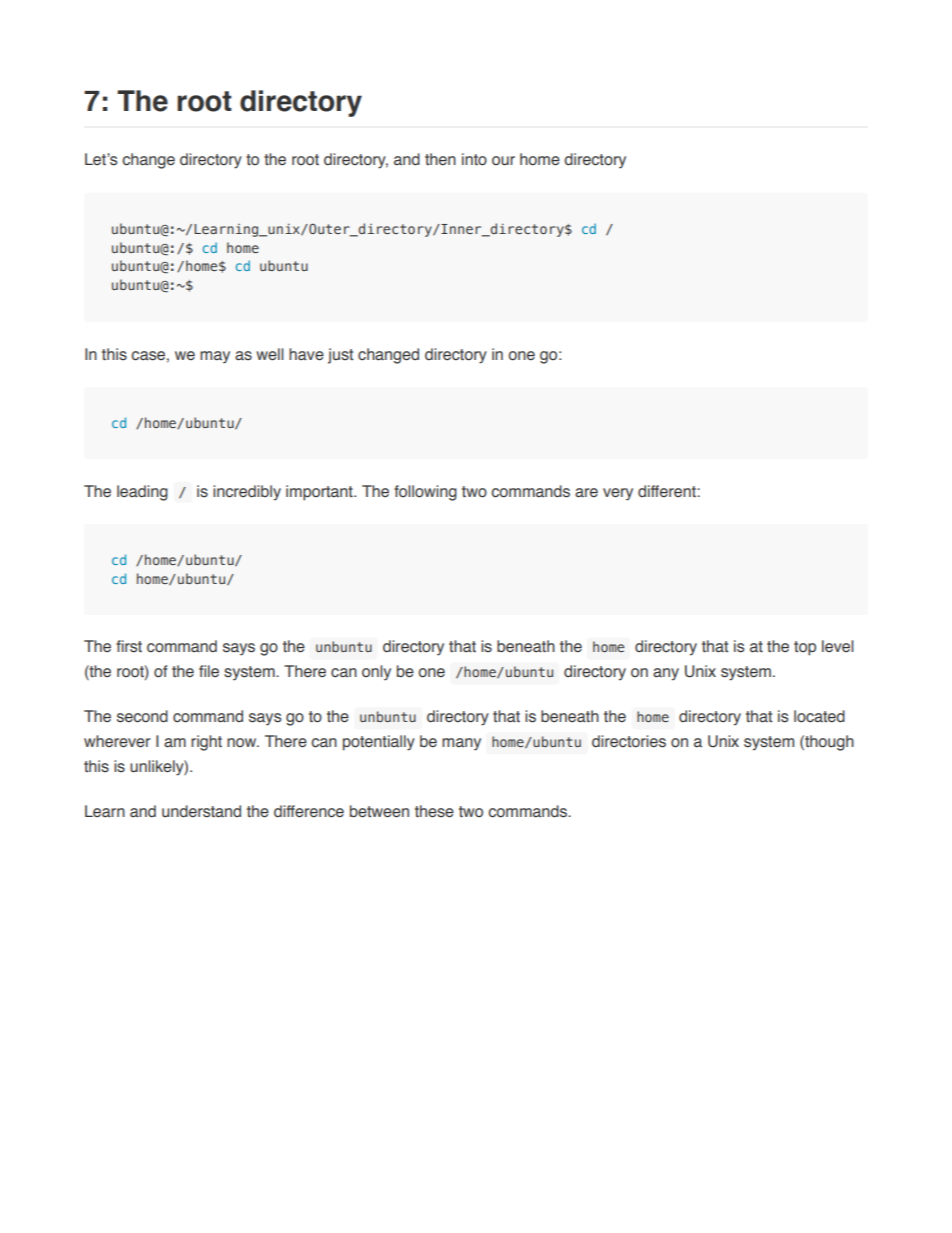 The width and height of the image is (952, 1233). I want to click on then, so click(440, 159).
